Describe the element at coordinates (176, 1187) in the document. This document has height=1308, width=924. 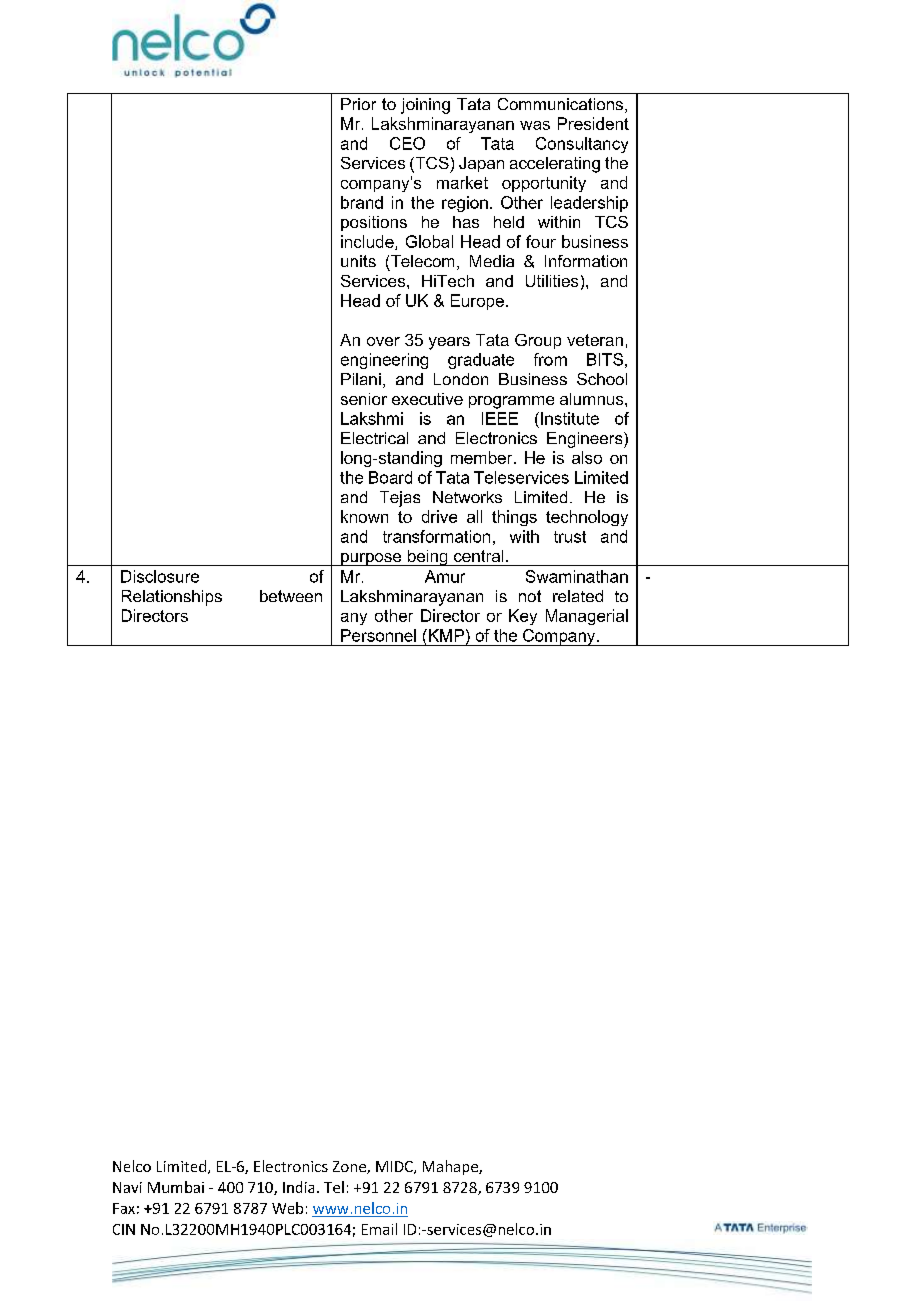
I see `Mumbai` at that location.
